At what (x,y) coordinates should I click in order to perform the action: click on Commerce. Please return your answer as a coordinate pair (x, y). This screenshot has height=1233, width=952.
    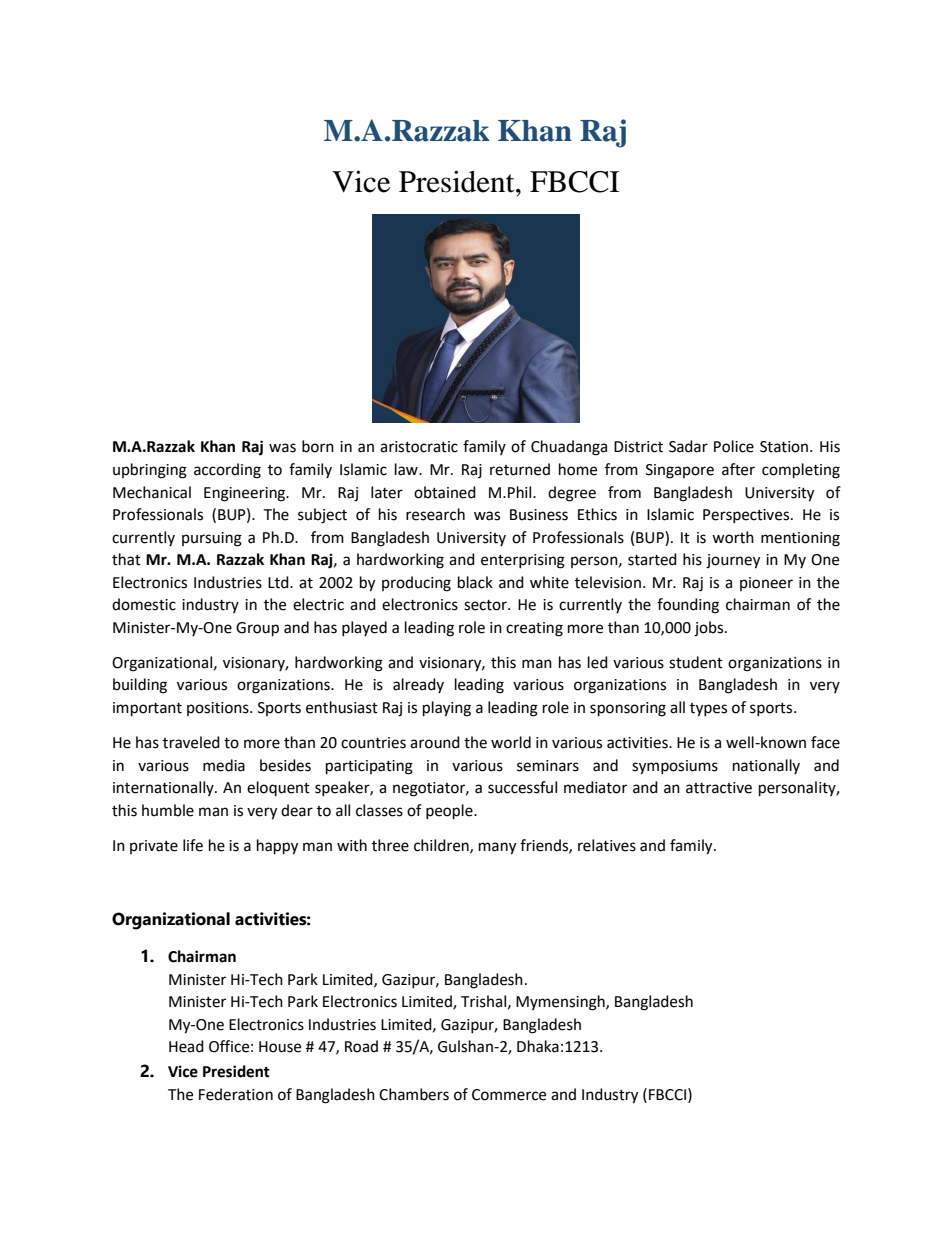
    Looking at the image, I should click on (509, 1095).
